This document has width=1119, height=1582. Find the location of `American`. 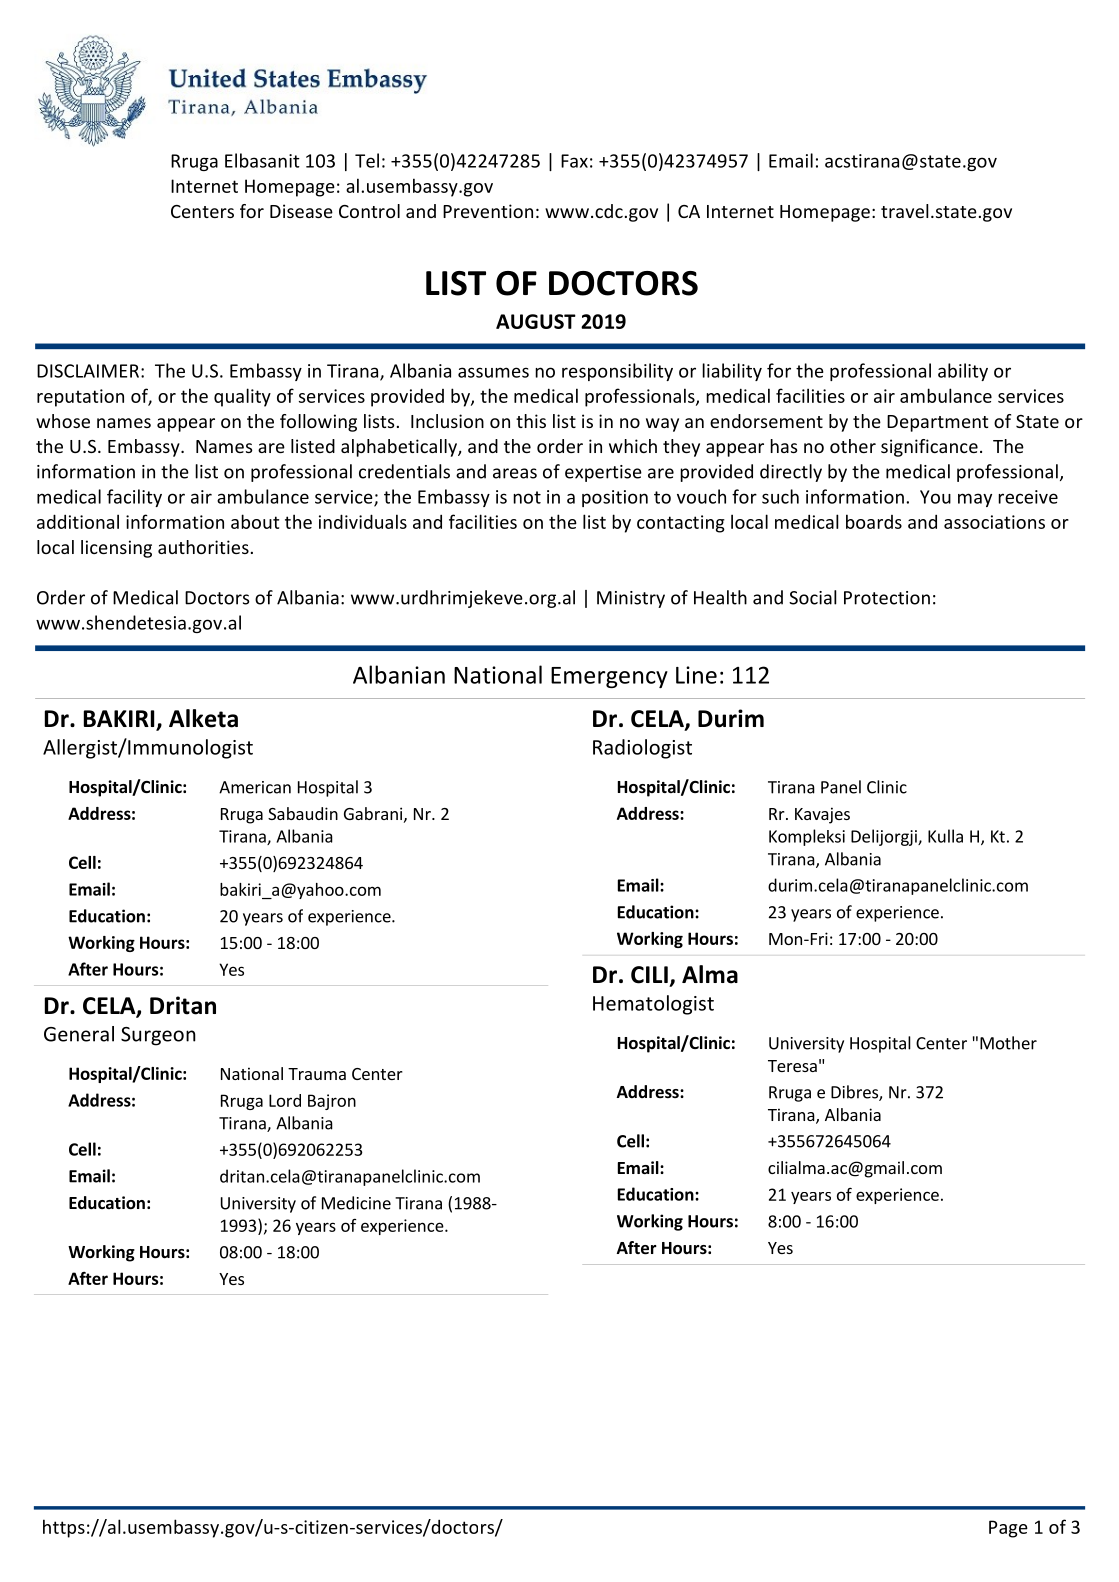

American is located at coordinates (255, 787).
